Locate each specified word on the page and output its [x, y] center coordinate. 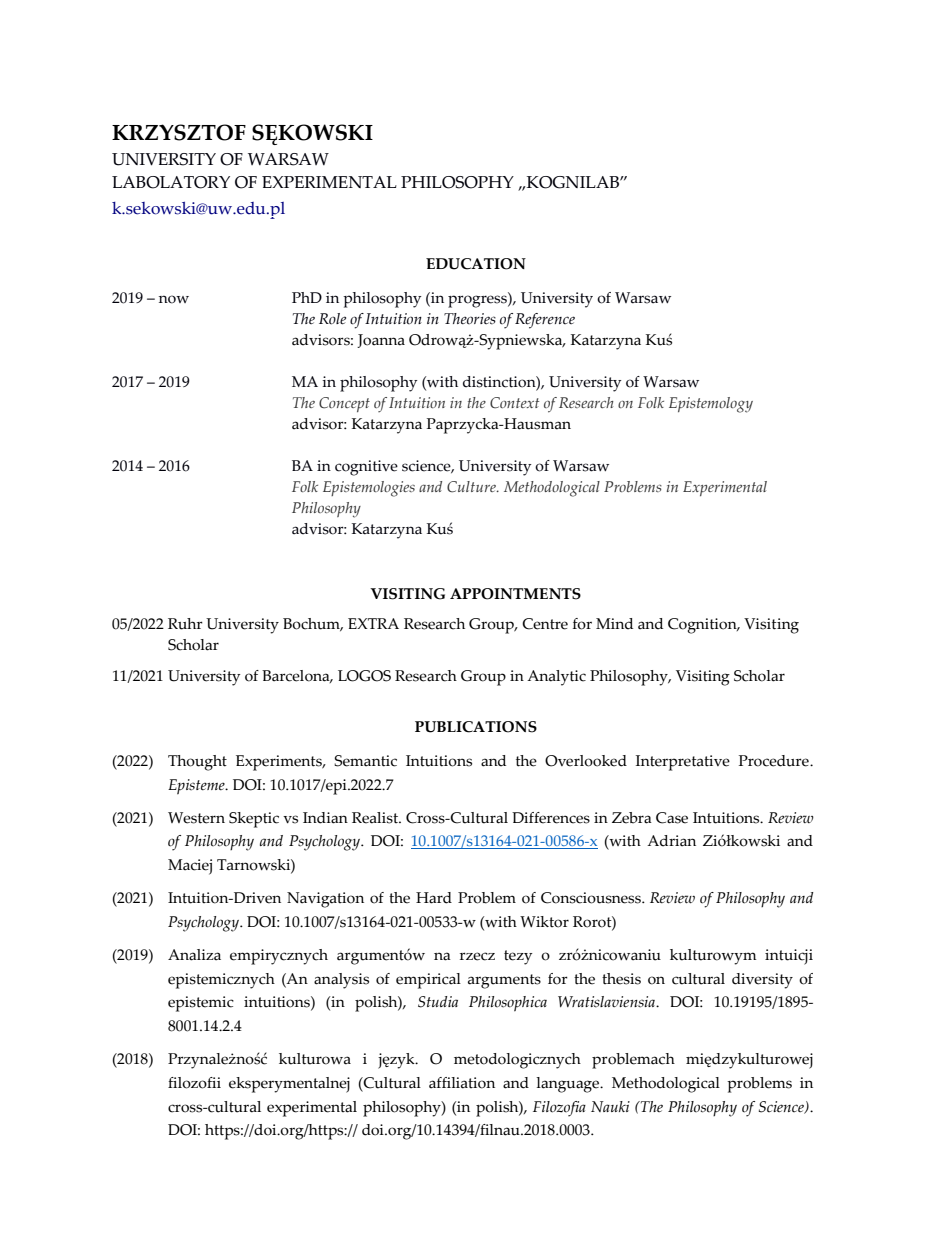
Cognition [703, 626]
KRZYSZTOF [179, 132]
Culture [472, 487]
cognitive [366, 468]
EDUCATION [476, 264]
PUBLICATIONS [476, 727]
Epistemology [711, 405]
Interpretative [683, 763]
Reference [545, 321]
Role [332, 319]
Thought [197, 763]
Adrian [671, 841]
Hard [434, 898]
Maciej [190, 867]
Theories [470, 319]
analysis [341, 981]
